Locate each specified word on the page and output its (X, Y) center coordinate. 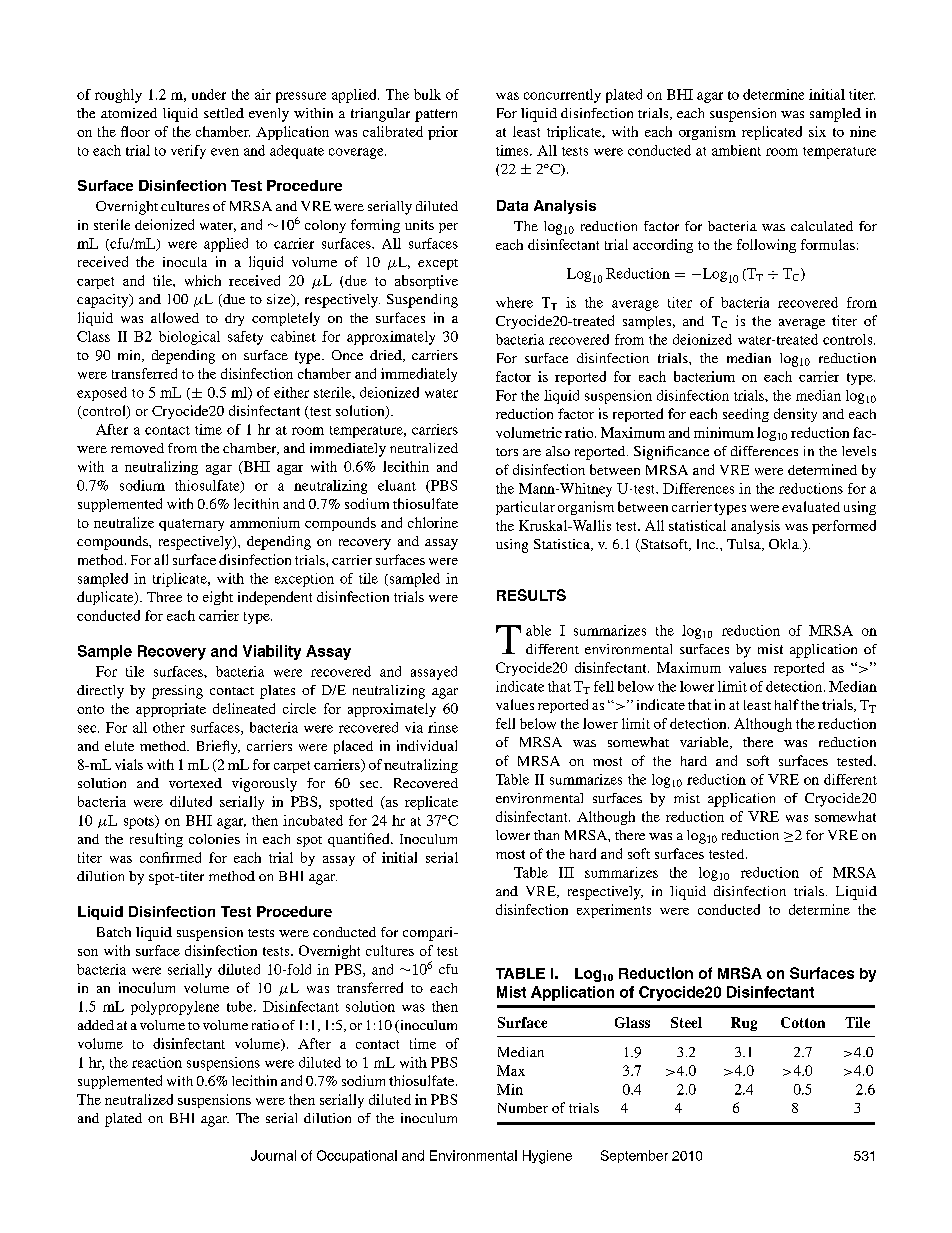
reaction (157, 1062)
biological (189, 338)
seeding (746, 415)
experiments (614, 911)
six (817, 131)
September (634, 1156)
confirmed (170, 857)
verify (188, 152)
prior (443, 133)
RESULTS (531, 595)
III (566, 872)
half (787, 704)
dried (387, 356)
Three (164, 597)
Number (523, 1108)
